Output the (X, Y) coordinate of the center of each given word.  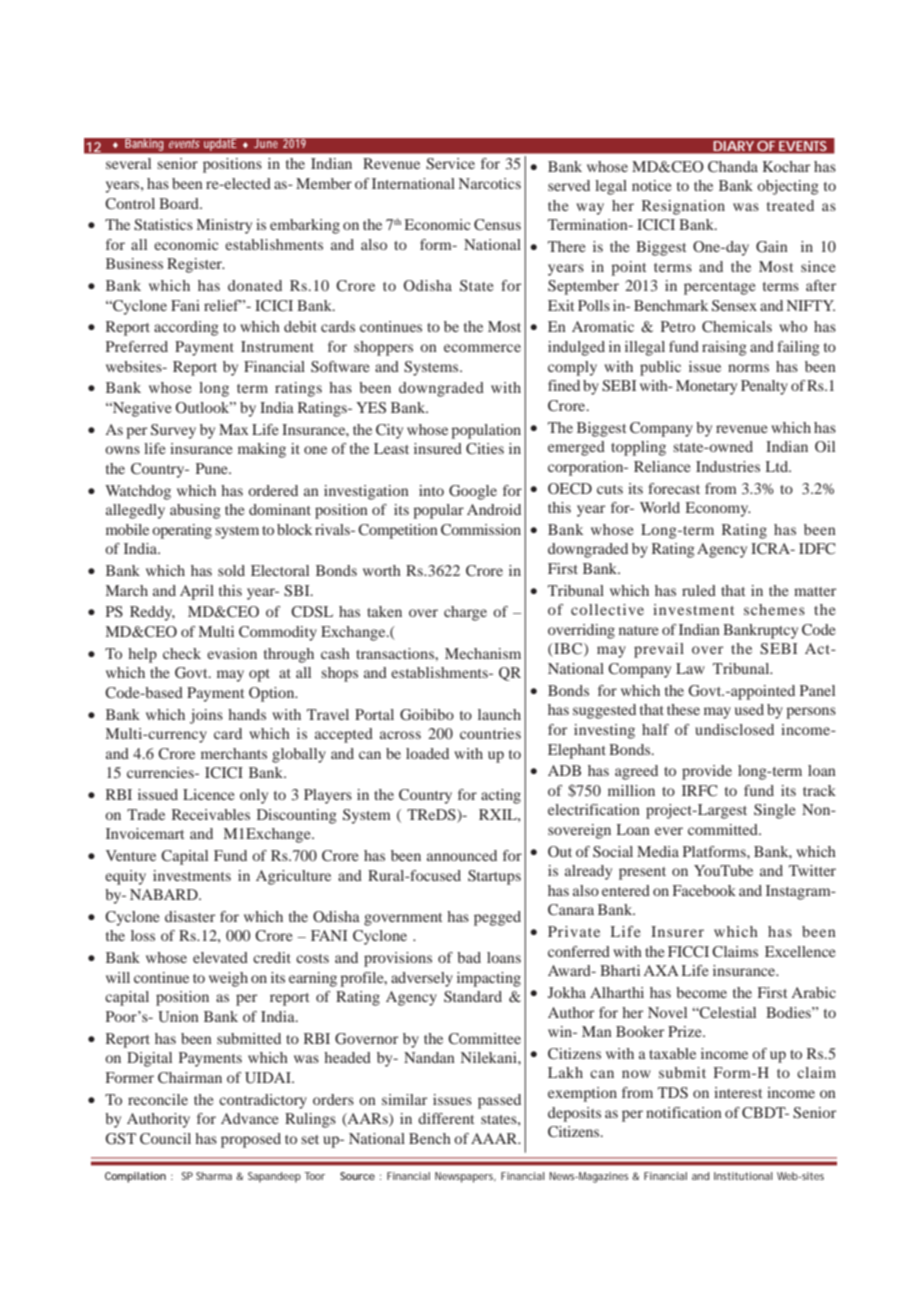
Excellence (800, 951)
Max (234, 429)
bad (469, 957)
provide (707, 772)
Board (180, 203)
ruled (699, 590)
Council (165, 1139)
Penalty (764, 387)
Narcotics (490, 183)
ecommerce (482, 348)
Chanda (733, 167)
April (197, 592)
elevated (220, 957)
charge (465, 613)
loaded (427, 753)
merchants (234, 753)
